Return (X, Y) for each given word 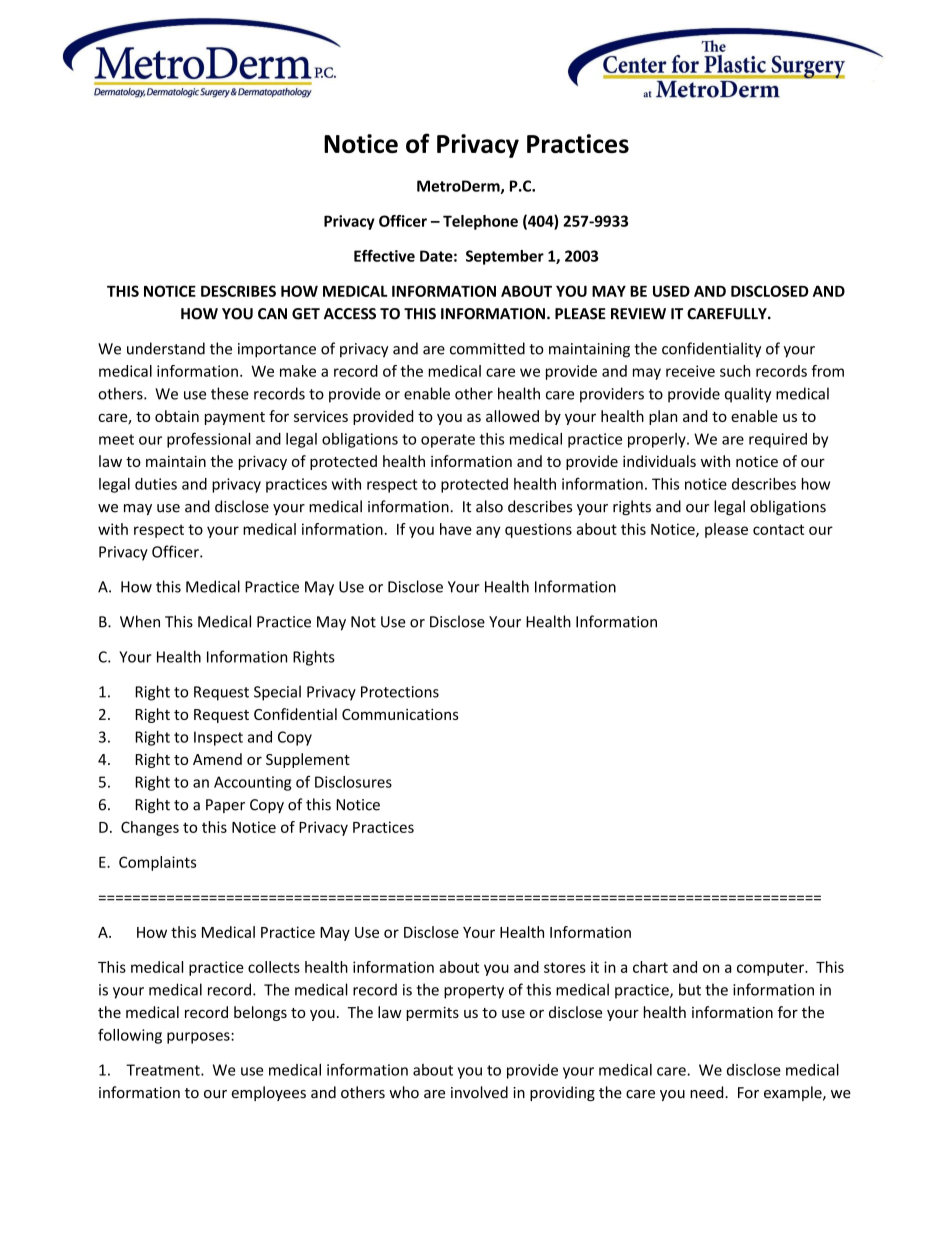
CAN (272, 314)
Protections (400, 692)
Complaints (157, 863)
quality (748, 395)
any (488, 532)
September (505, 257)
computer (771, 969)
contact (778, 529)
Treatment (164, 1070)
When (140, 621)
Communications (400, 714)
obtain (177, 416)
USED (671, 291)
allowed (512, 416)
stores (565, 967)
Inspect (218, 738)
